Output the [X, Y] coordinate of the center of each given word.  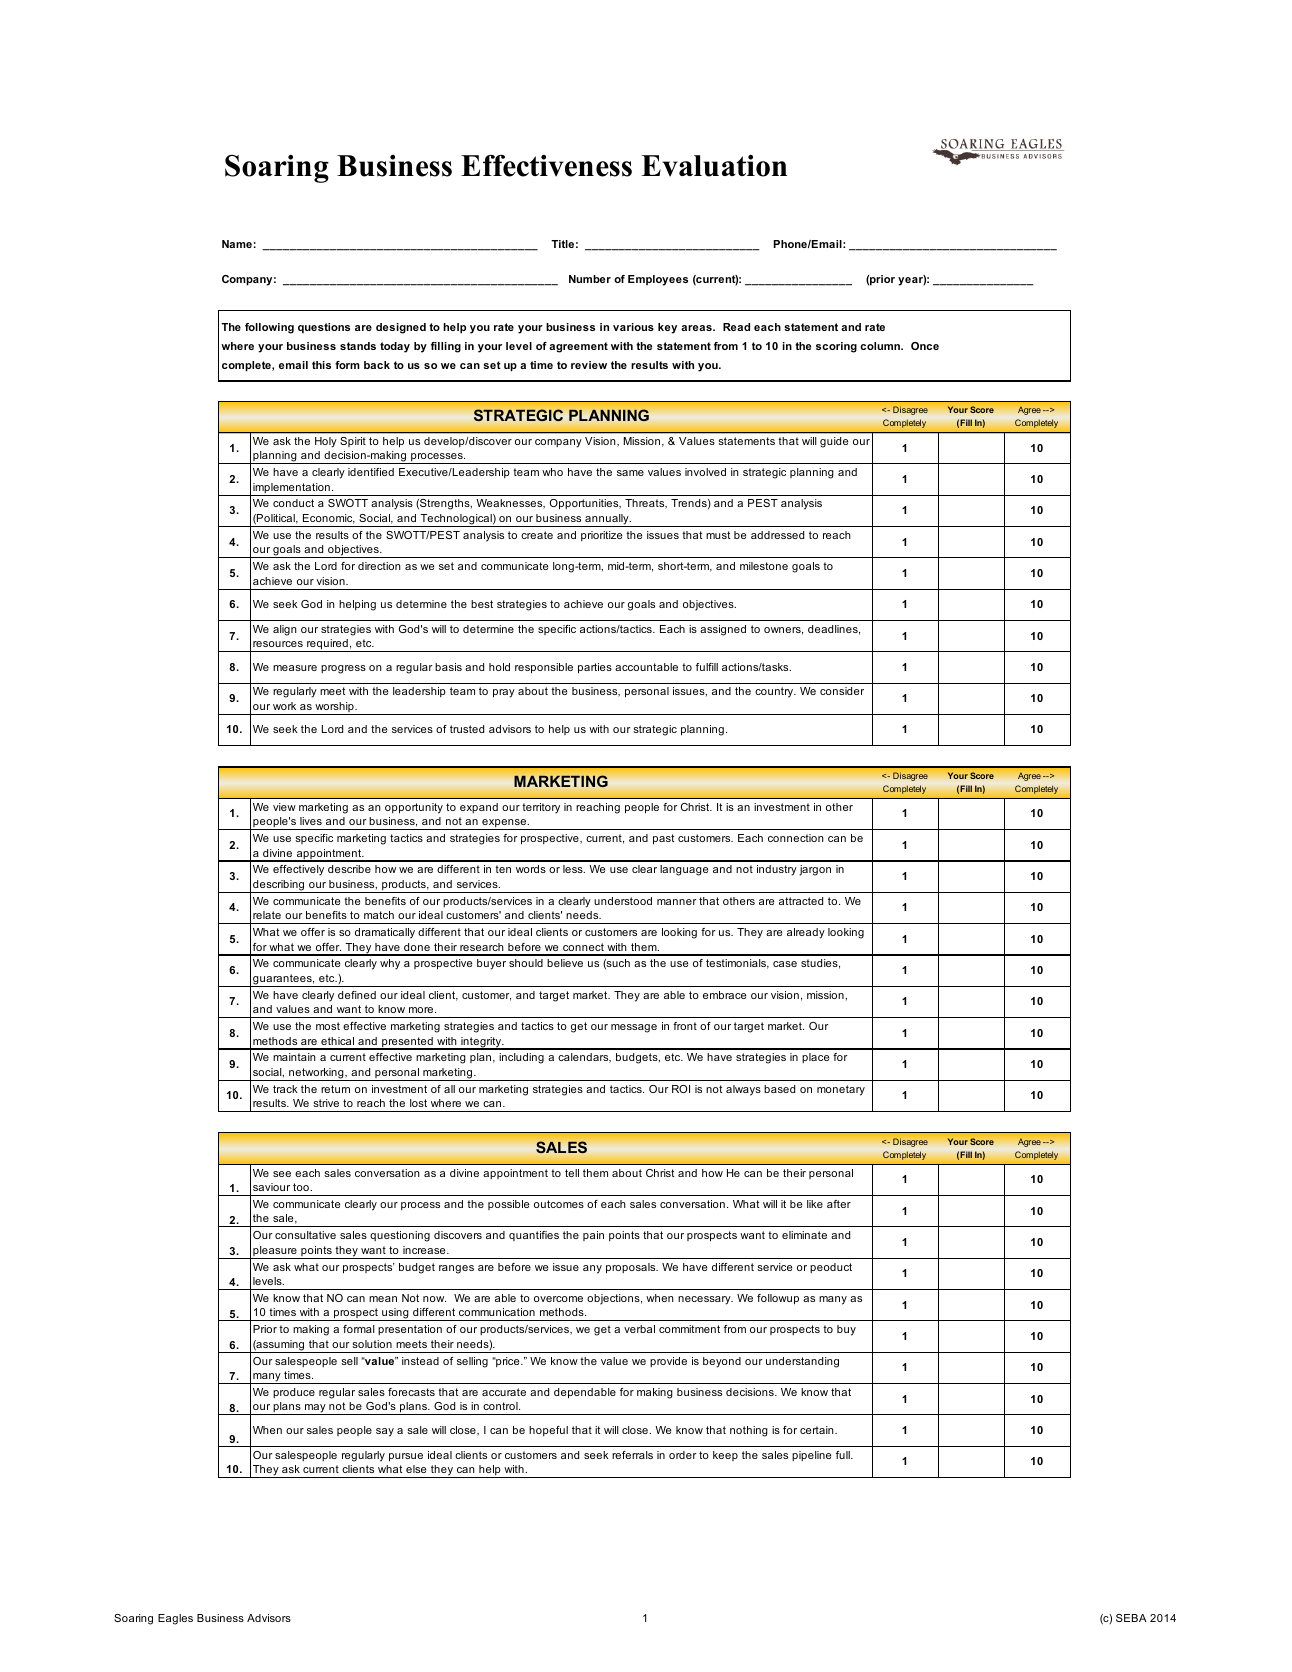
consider [842, 691]
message [634, 1028]
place [815, 1058]
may [315, 1409]
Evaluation [714, 166]
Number [590, 279]
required [327, 645]
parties [595, 668]
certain [818, 1430]
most [328, 1026]
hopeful [548, 1431]
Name [237, 244]
